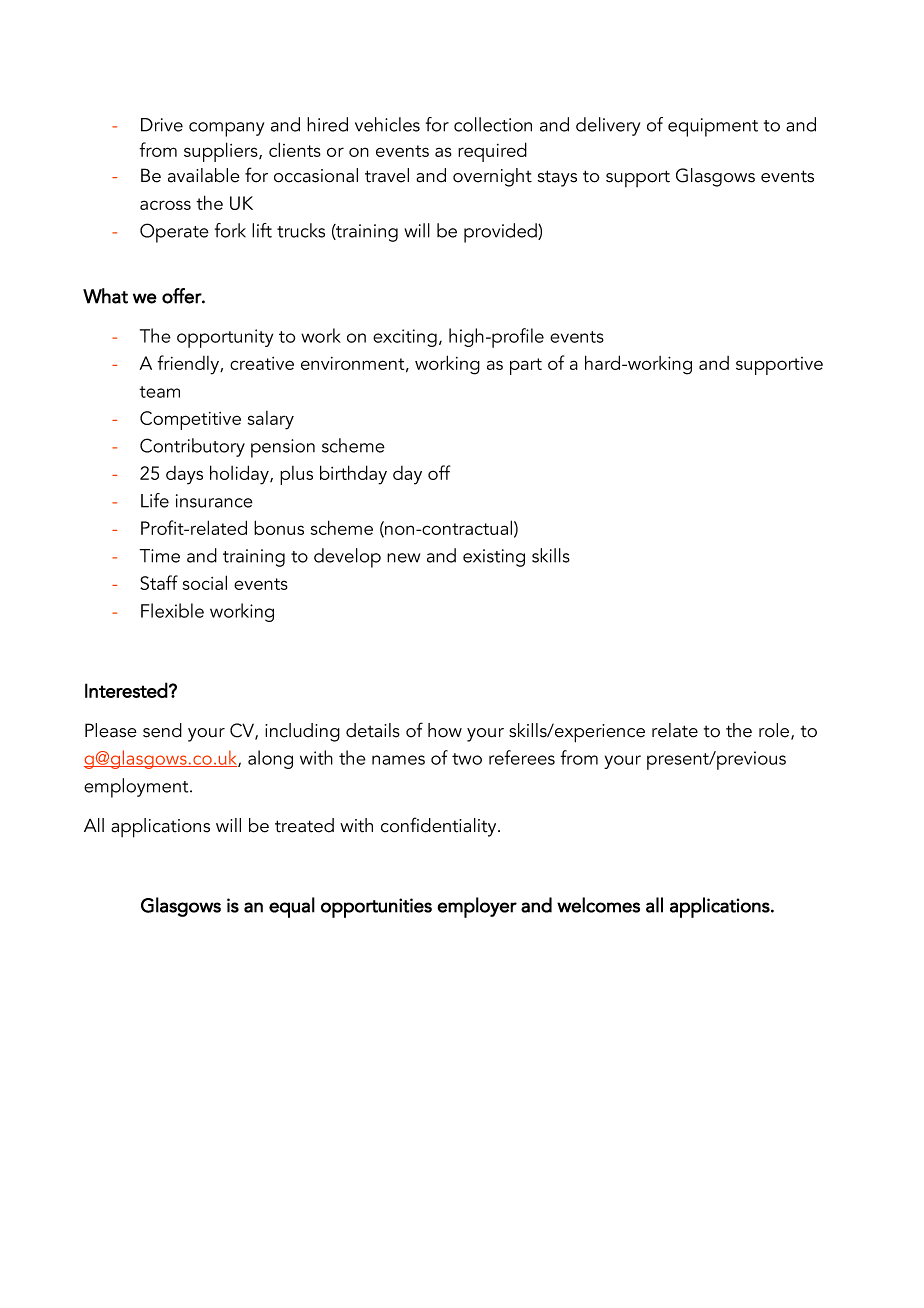 This page has height=1308, width=924. I want to click on exciting, so click(405, 338).
